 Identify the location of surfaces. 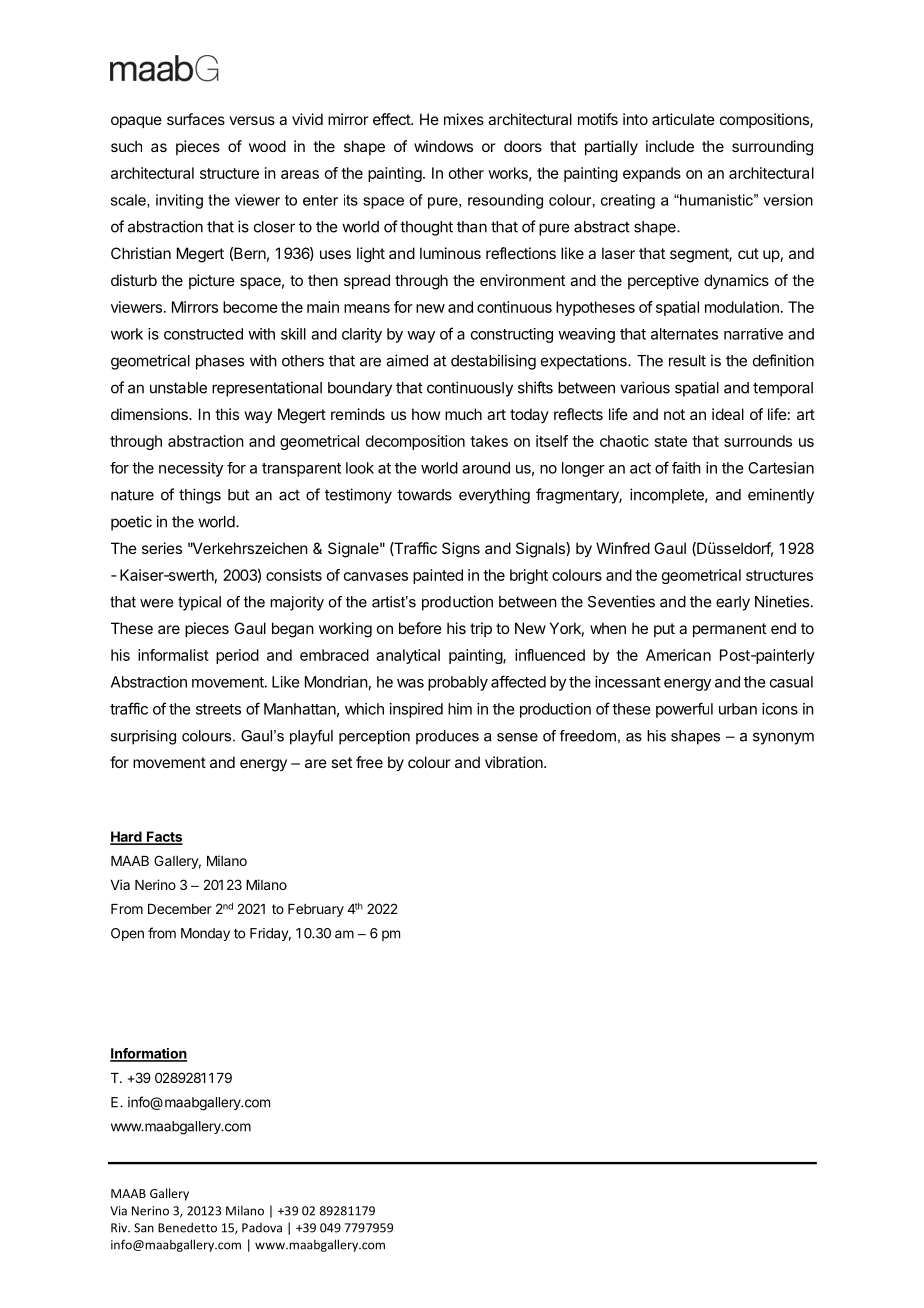
(196, 119).
